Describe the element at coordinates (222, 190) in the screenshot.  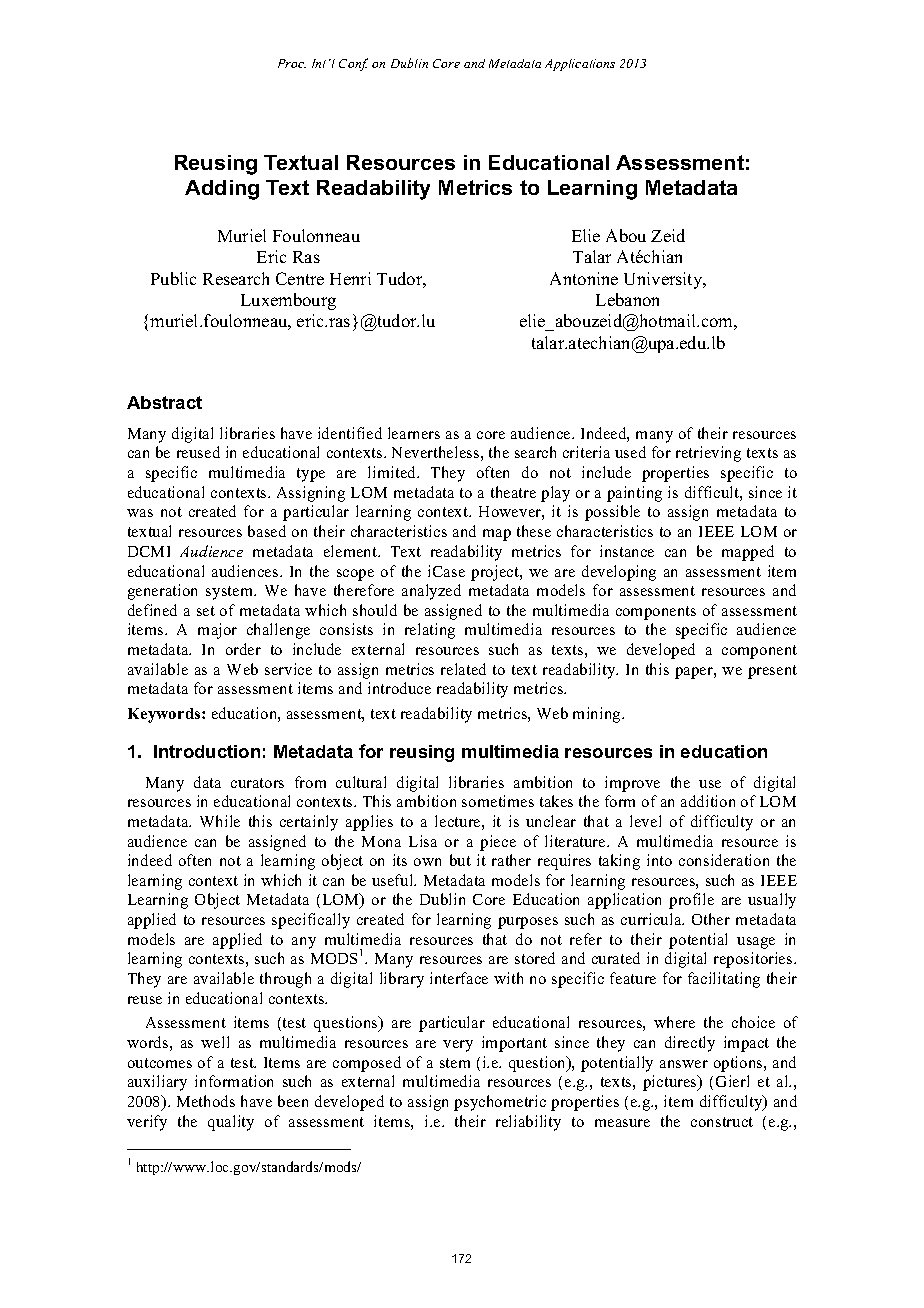
I see `Adding` at that location.
